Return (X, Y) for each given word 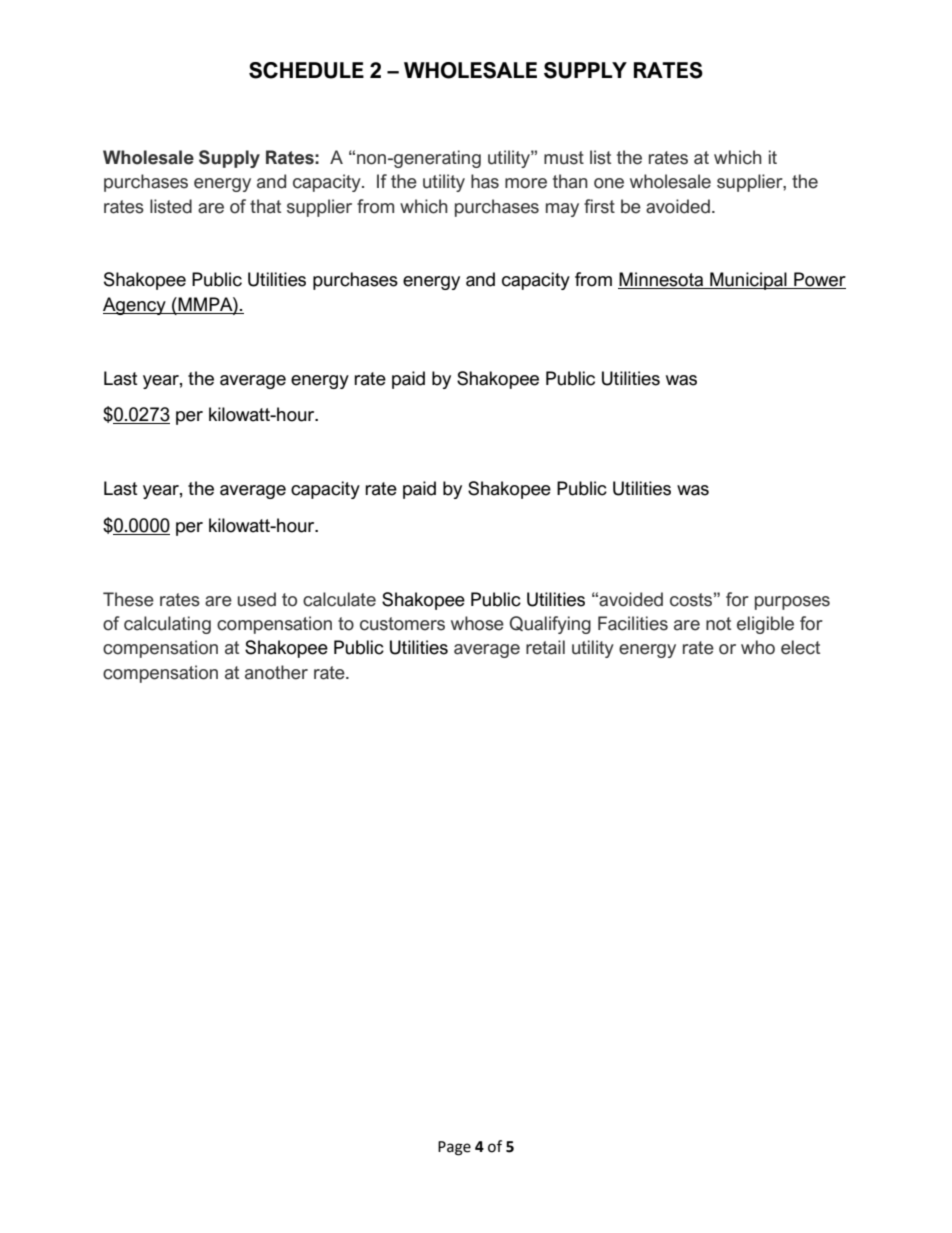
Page (454, 1148)
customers (402, 624)
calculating (167, 625)
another (276, 672)
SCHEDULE (306, 70)
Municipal (748, 281)
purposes (792, 603)
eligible (765, 625)
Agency (135, 306)
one (609, 183)
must (564, 158)
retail (545, 647)
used (257, 599)
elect (800, 647)
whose (477, 623)
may (562, 210)
